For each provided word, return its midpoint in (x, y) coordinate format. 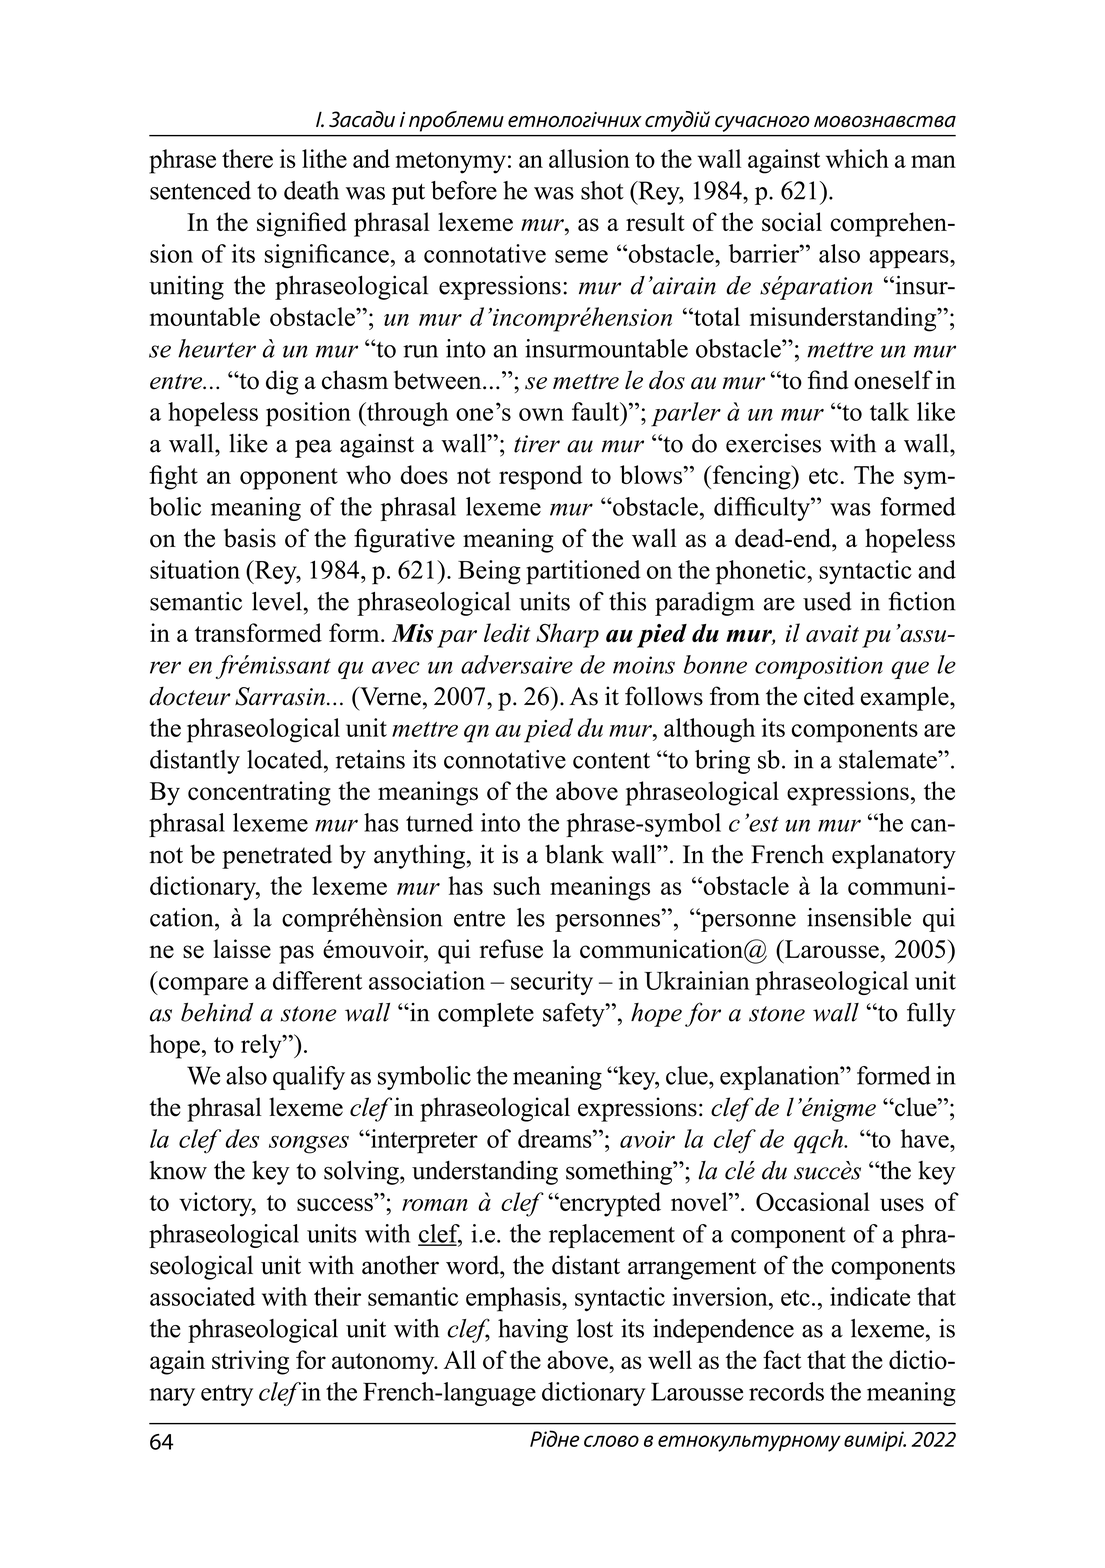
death (311, 190)
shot (602, 190)
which (857, 158)
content (611, 760)
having (533, 1331)
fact (782, 1359)
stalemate (889, 759)
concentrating (259, 793)
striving (250, 1362)
